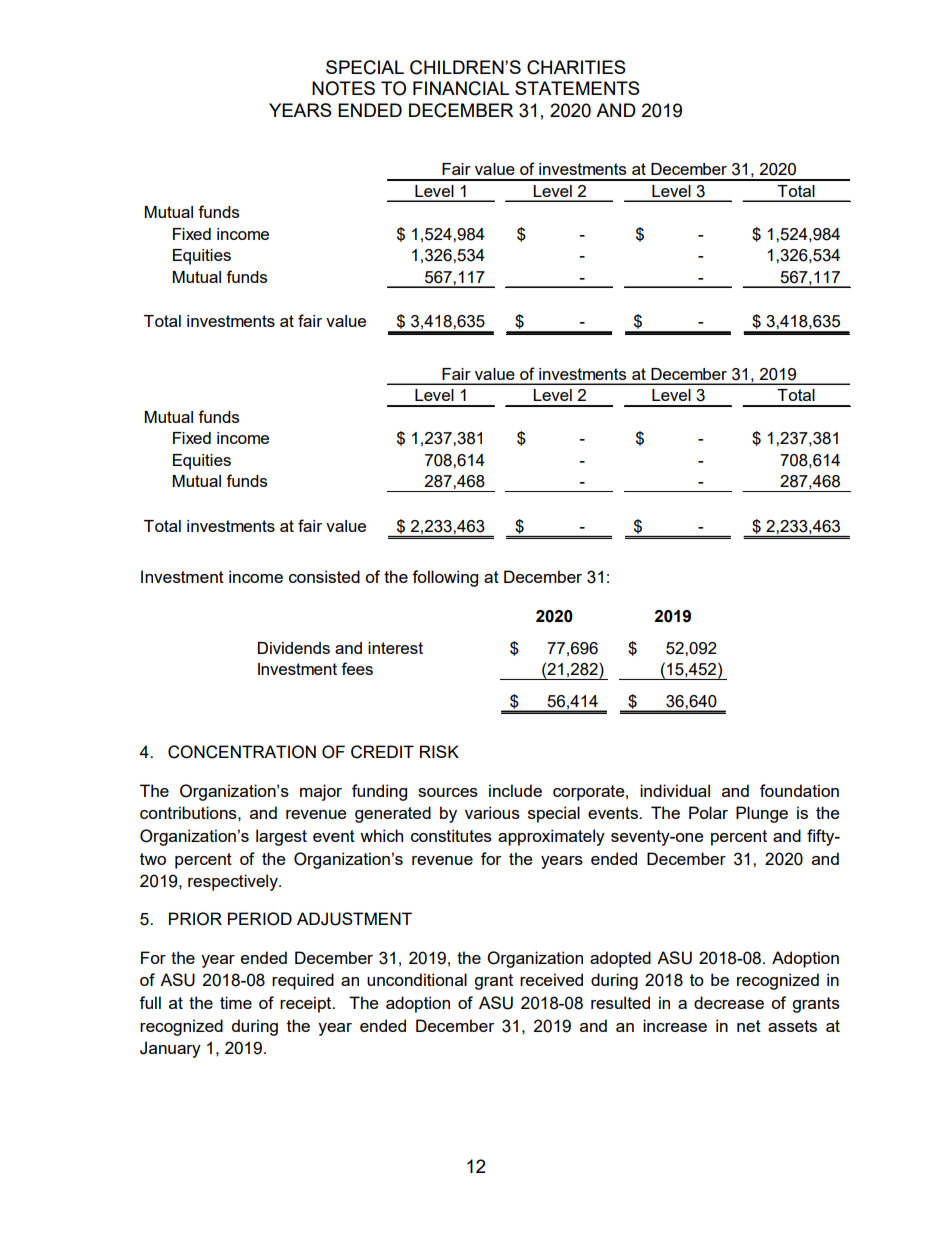 This screenshot has height=1233, width=952. What do you see at coordinates (236, 1002) in the screenshot?
I see `time` at bounding box center [236, 1002].
